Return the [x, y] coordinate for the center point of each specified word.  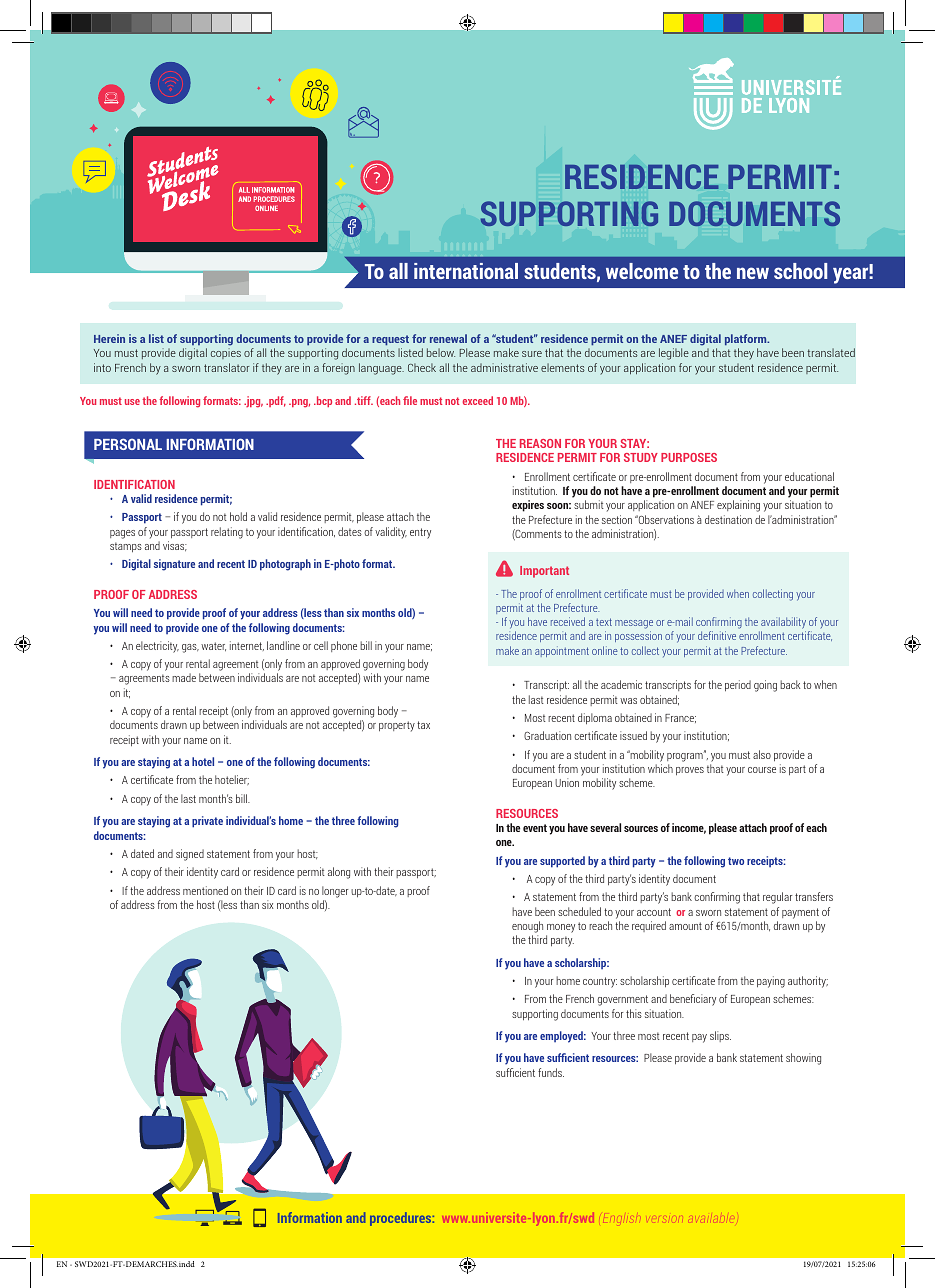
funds [551, 1072]
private [207, 822]
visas [175, 546]
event [535, 828]
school [800, 271]
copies [226, 353]
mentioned [205, 890]
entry [420, 533]
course [762, 770]
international [466, 271]
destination [728, 519]
